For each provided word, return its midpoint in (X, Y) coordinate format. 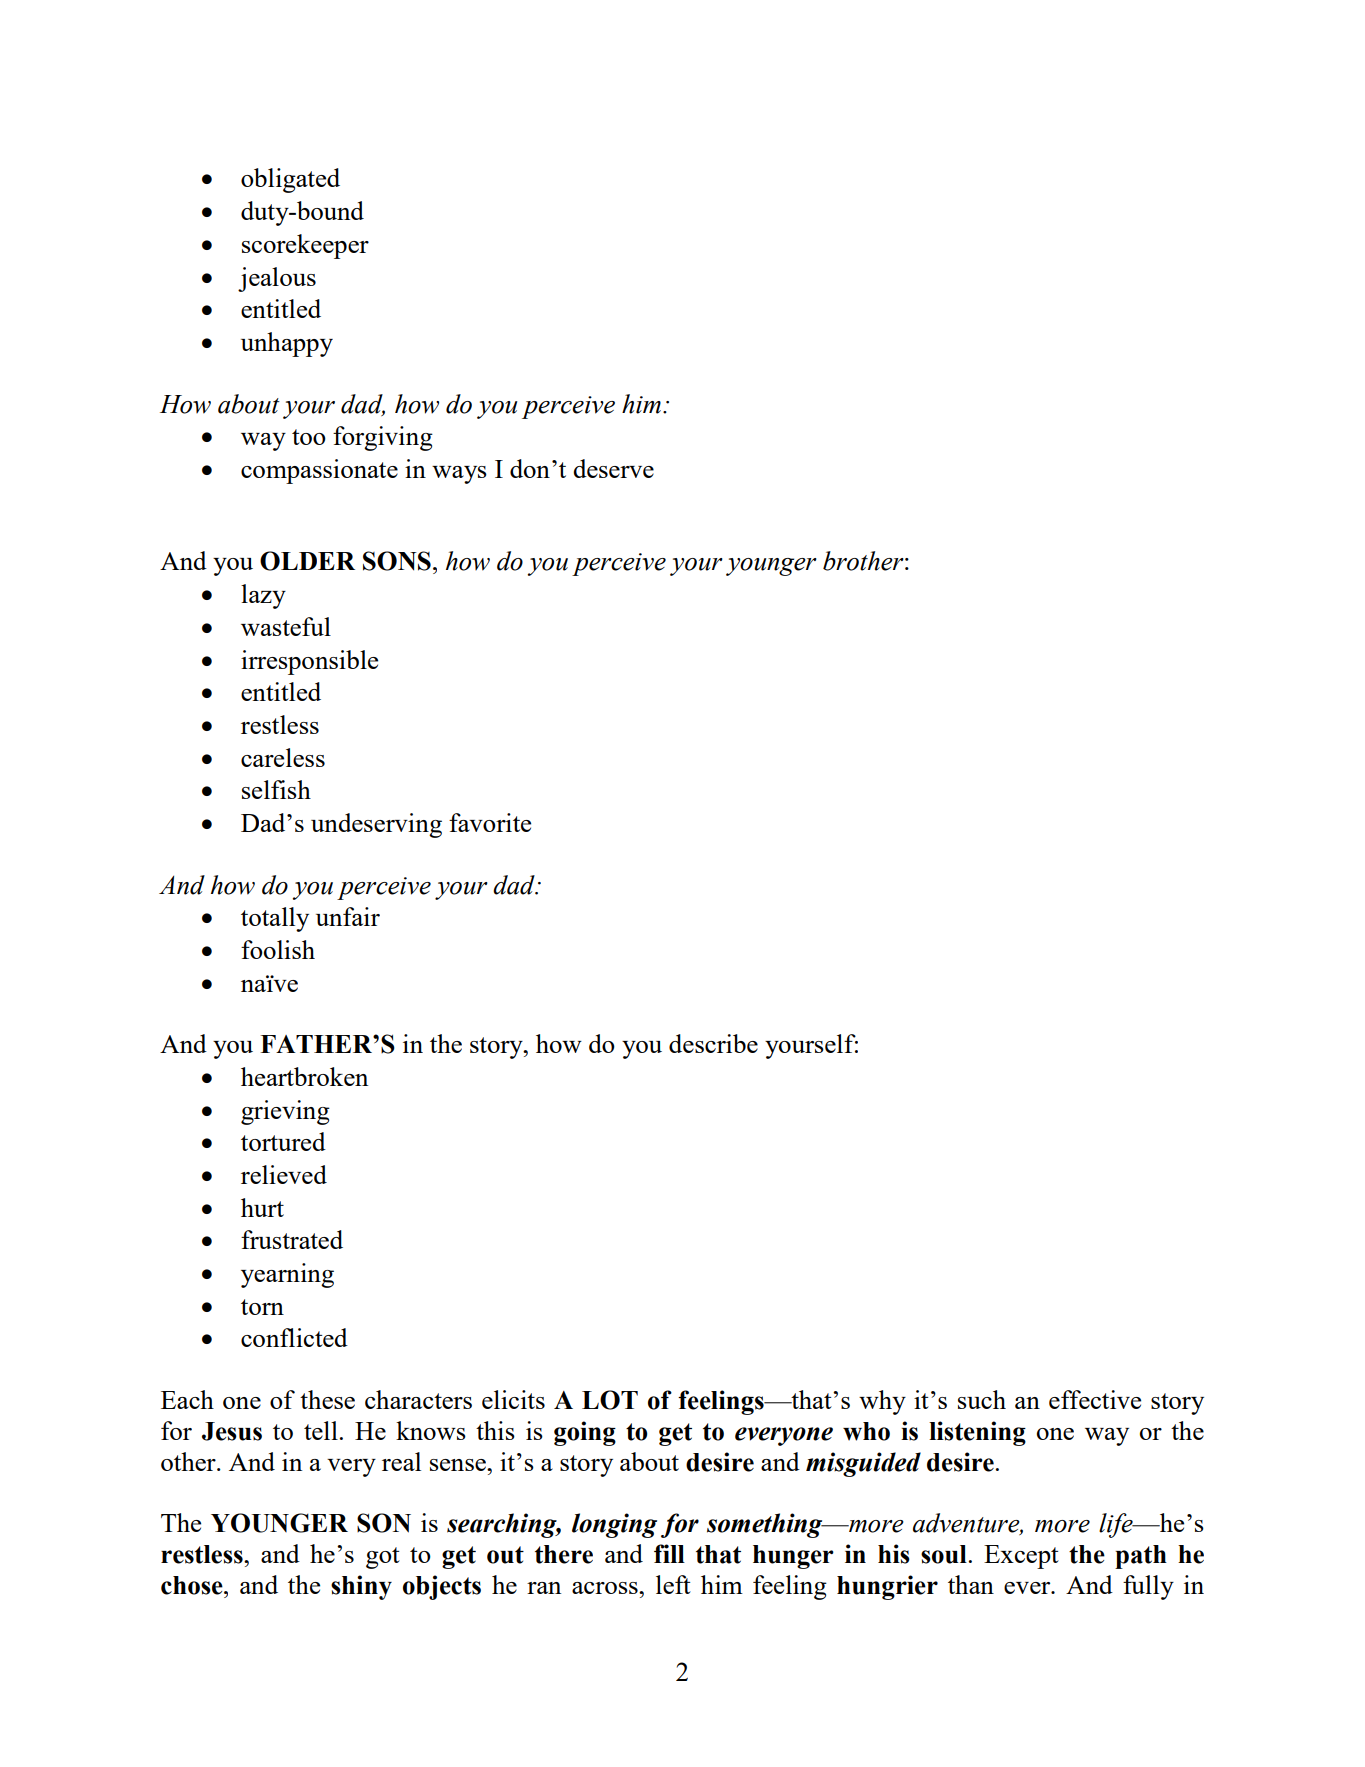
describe (713, 1043)
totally (275, 919)
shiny (361, 1587)
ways (459, 475)
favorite (490, 822)
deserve (613, 468)
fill (669, 1553)
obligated (290, 180)
